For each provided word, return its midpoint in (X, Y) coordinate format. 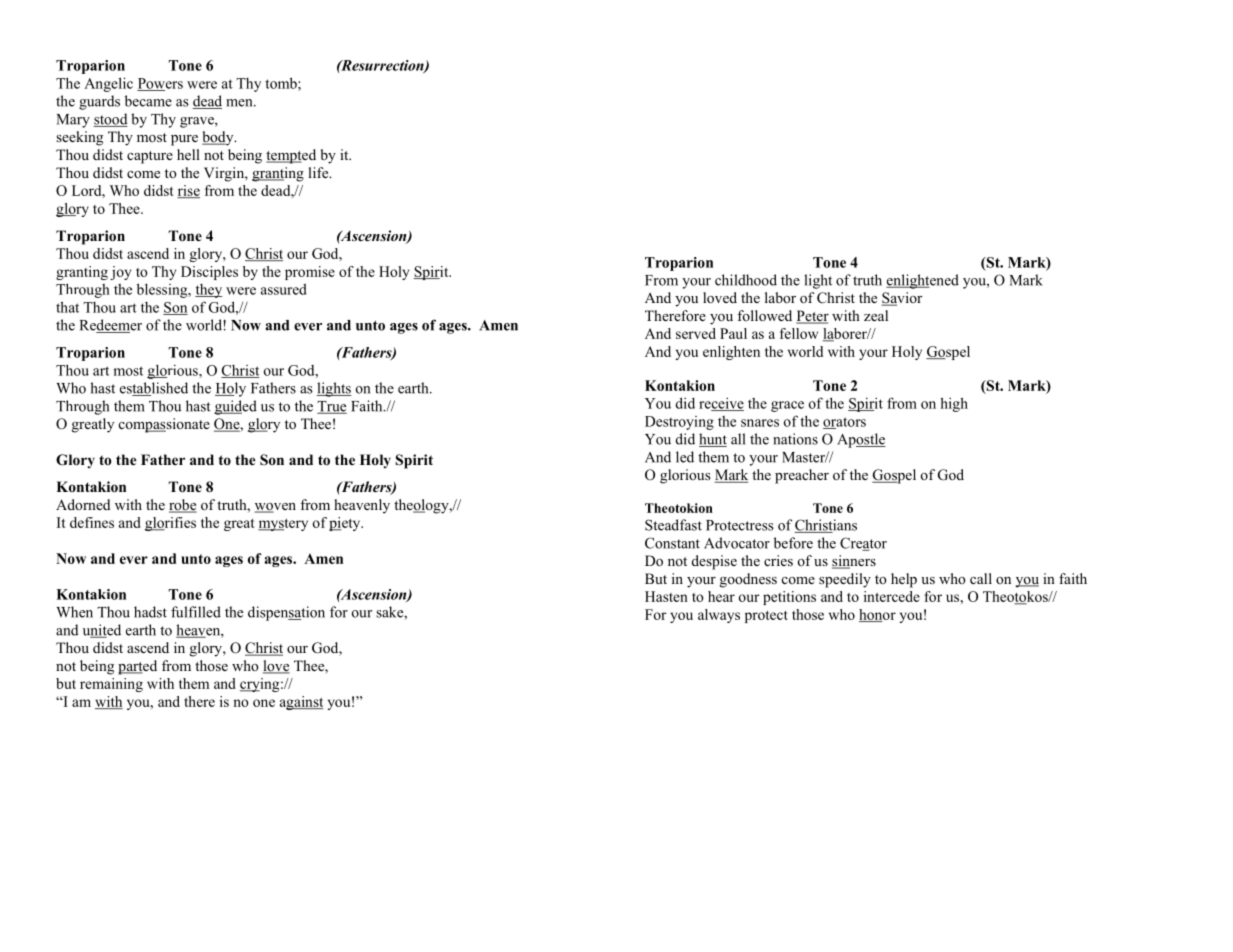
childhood (746, 280)
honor (877, 615)
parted (137, 667)
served (696, 333)
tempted (291, 156)
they (208, 291)
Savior (902, 299)
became (148, 101)
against (301, 703)
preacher (802, 476)
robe (183, 506)
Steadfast (673, 525)
